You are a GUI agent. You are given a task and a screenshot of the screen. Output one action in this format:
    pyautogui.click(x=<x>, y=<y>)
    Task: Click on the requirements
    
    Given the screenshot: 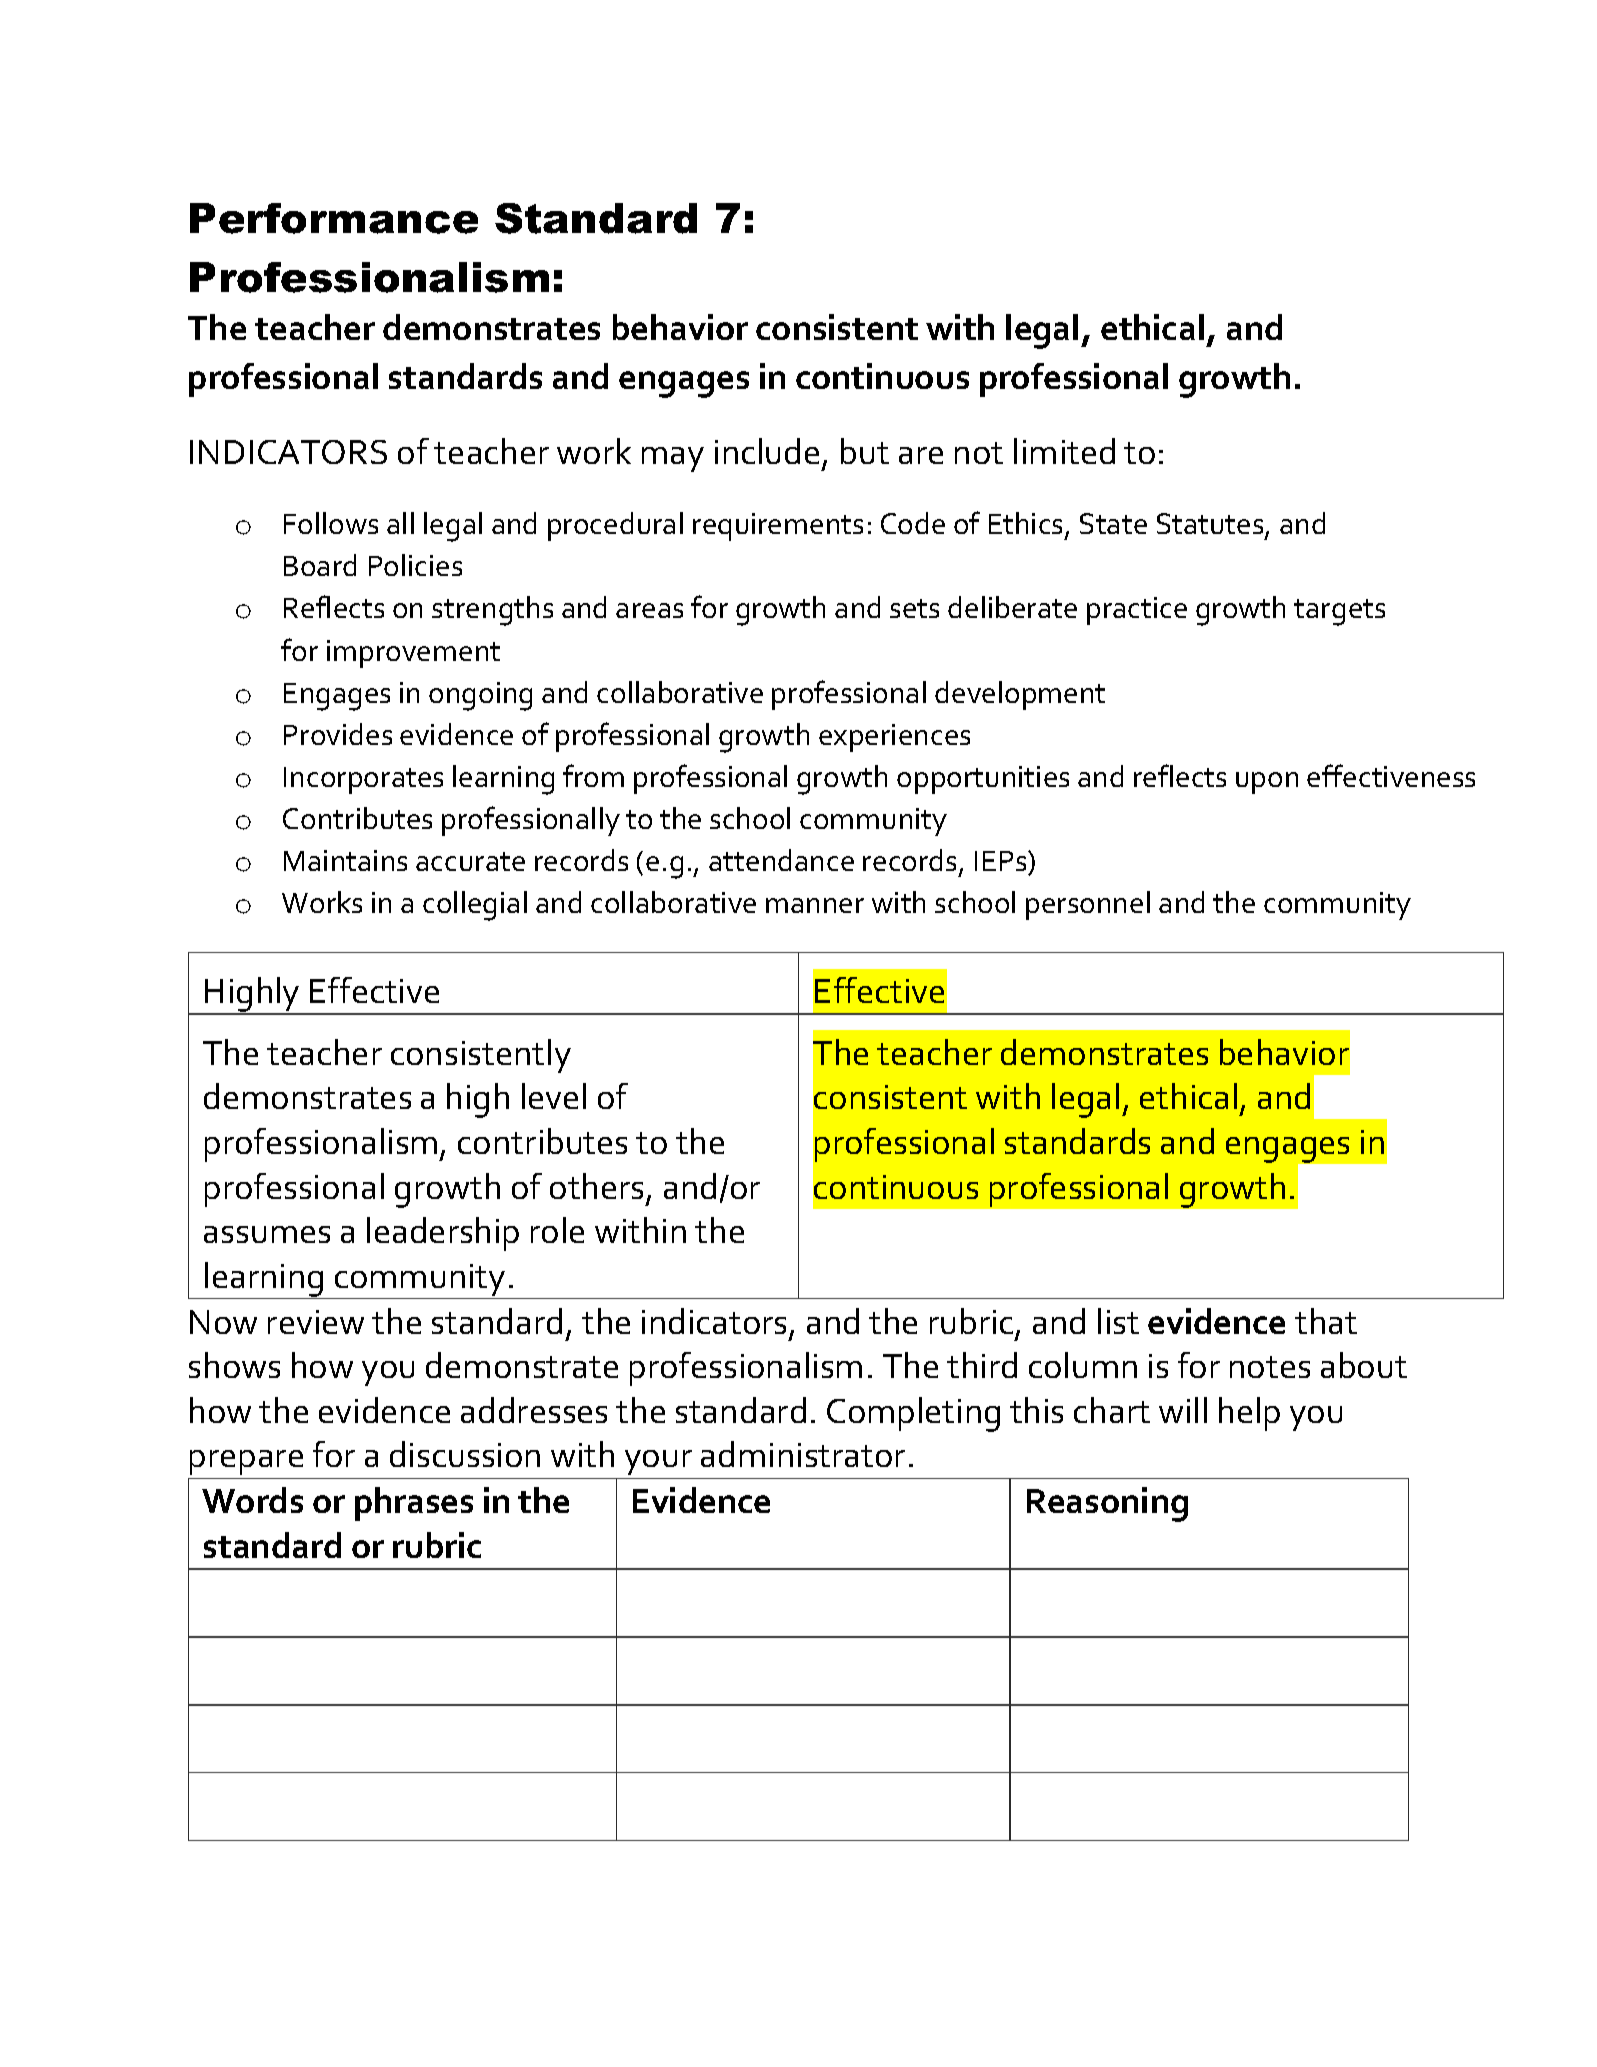 What is the action you would take?
    pyautogui.click(x=778, y=527)
